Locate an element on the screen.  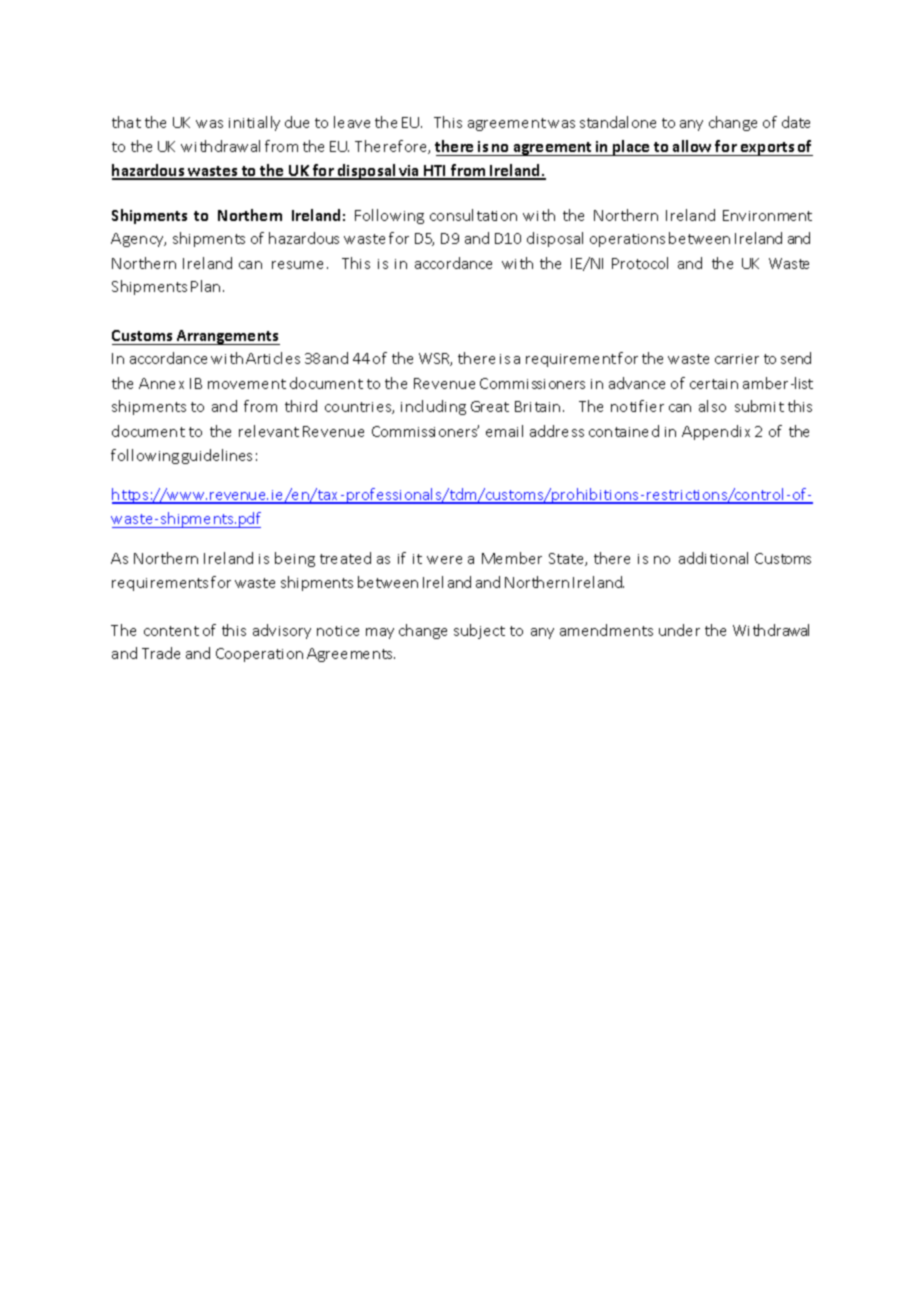
initially is located at coordinates (254, 123).
